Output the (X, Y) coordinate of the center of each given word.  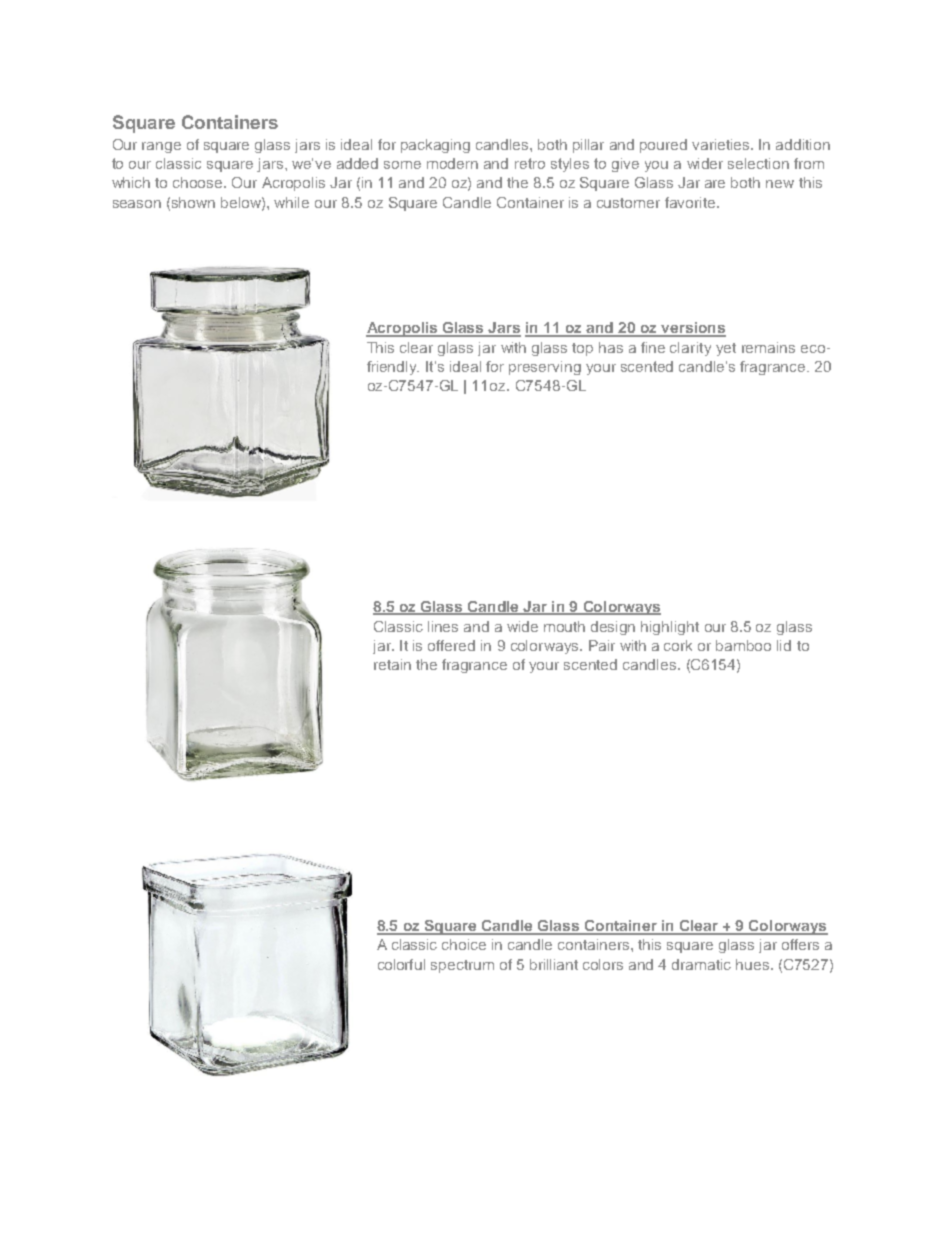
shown (193, 202)
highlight (670, 628)
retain (392, 664)
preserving (545, 368)
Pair (602, 645)
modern (452, 163)
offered (451, 645)
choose (199, 182)
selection (758, 163)
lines (443, 626)
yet (726, 349)
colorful (401, 964)
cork (678, 645)
